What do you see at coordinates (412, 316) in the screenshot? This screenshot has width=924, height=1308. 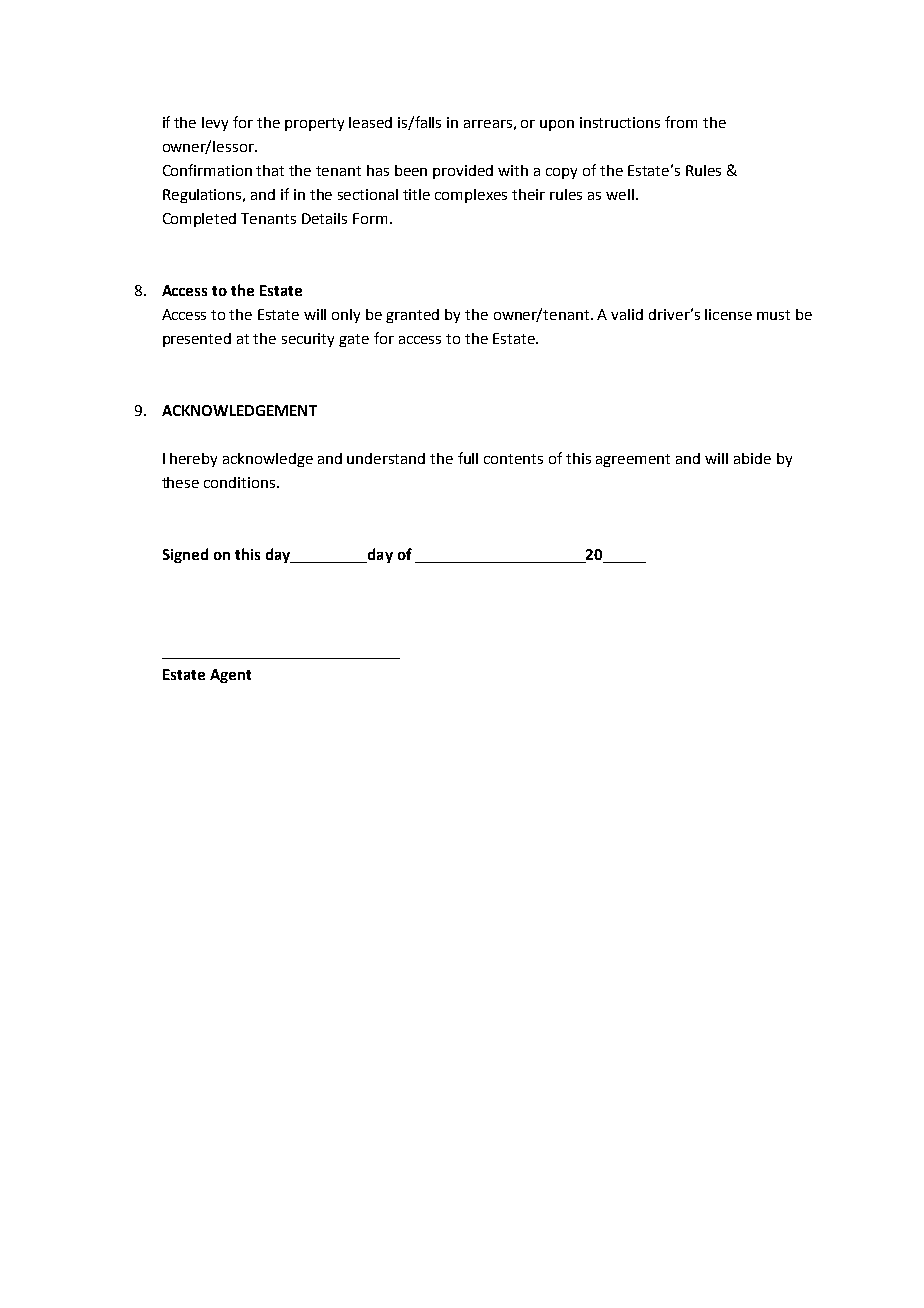 I see `granted` at bounding box center [412, 316].
